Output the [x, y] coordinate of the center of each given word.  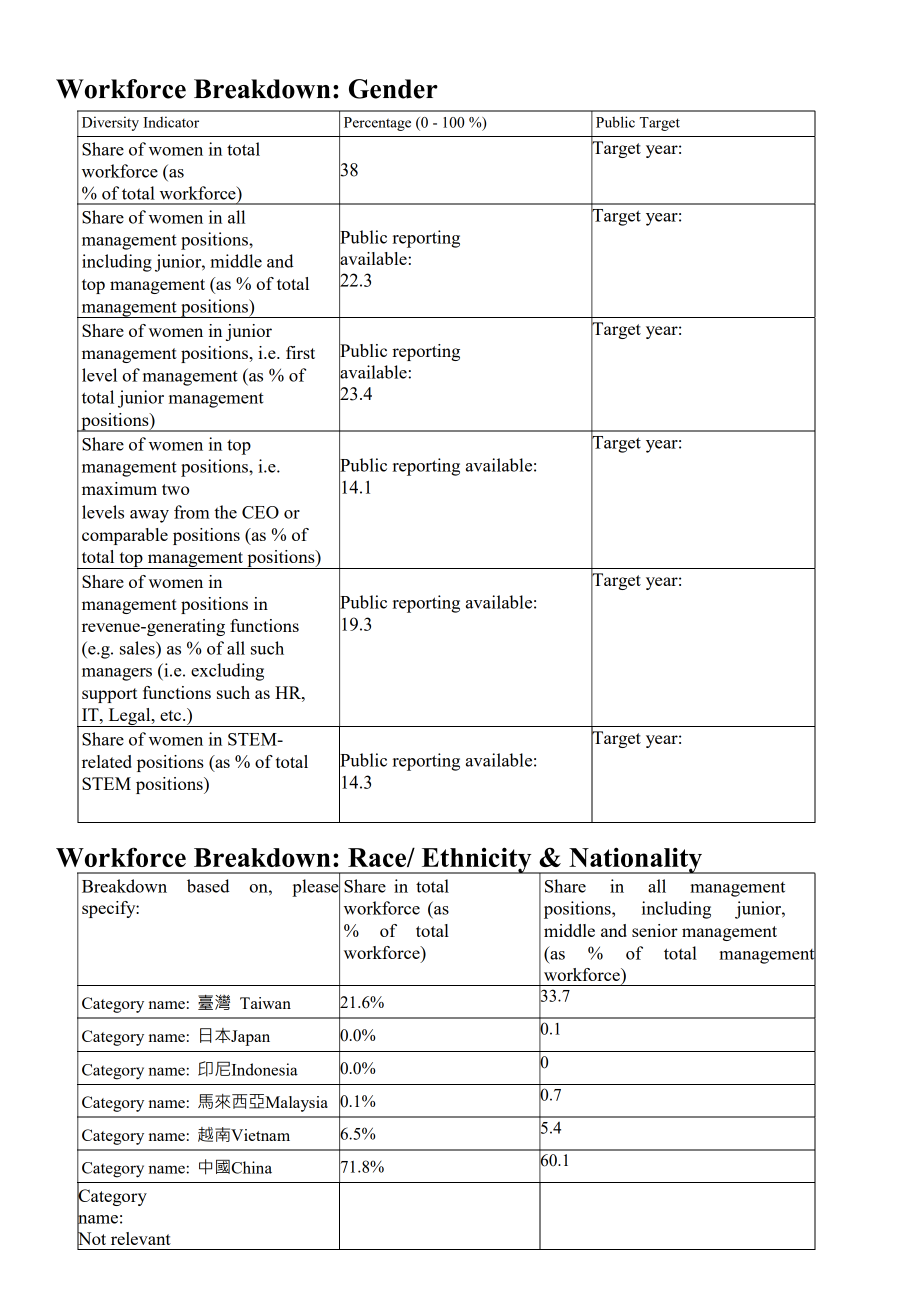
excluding [227, 672]
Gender [393, 89]
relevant [141, 1238]
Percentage [377, 124]
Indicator [171, 122]
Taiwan [265, 1003]
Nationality [635, 860]
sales [138, 648]
